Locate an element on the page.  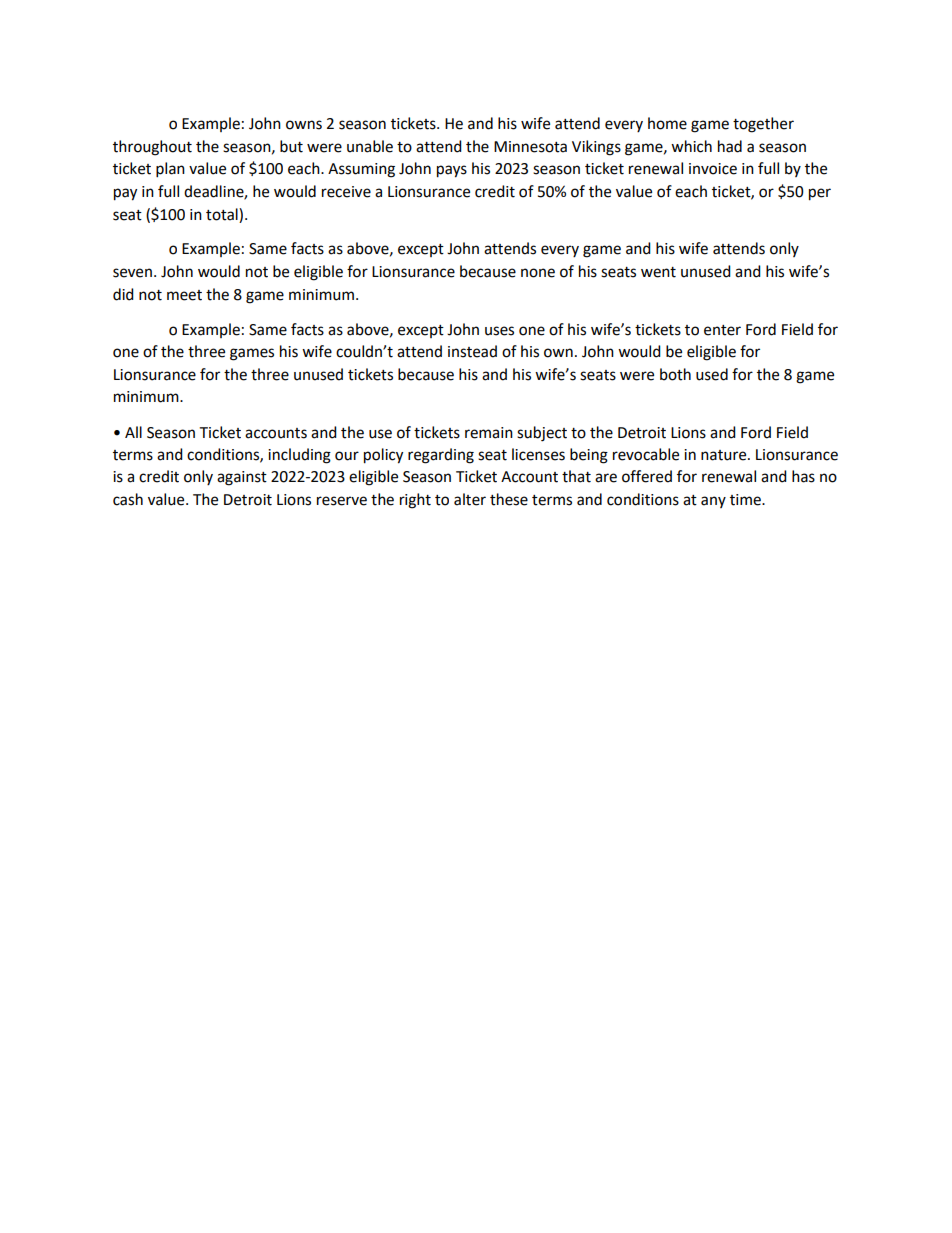
Minnesota is located at coordinates (530, 147).
